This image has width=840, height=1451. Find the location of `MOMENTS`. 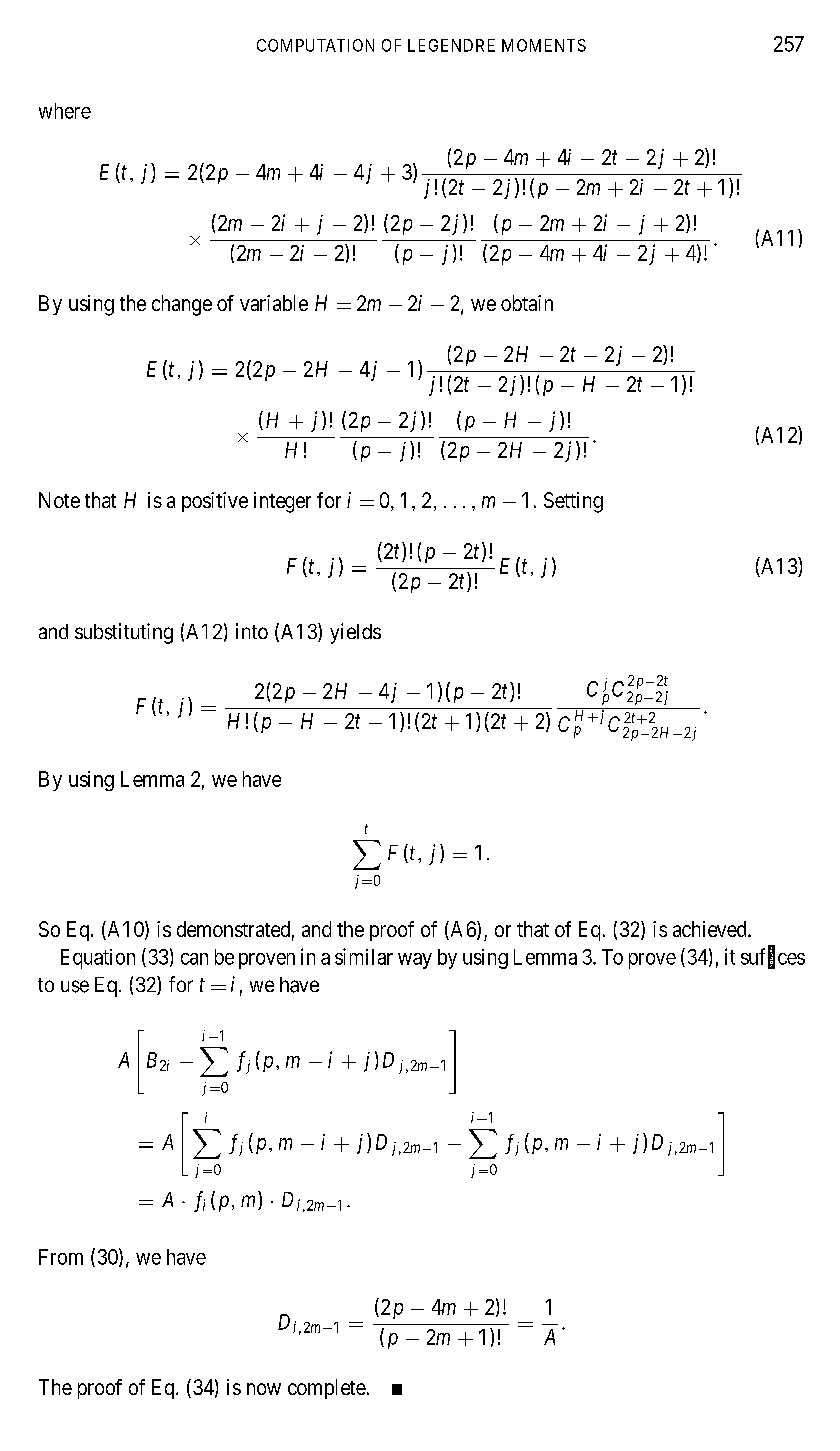

MOMENTS is located at coordinates (544, 45).
